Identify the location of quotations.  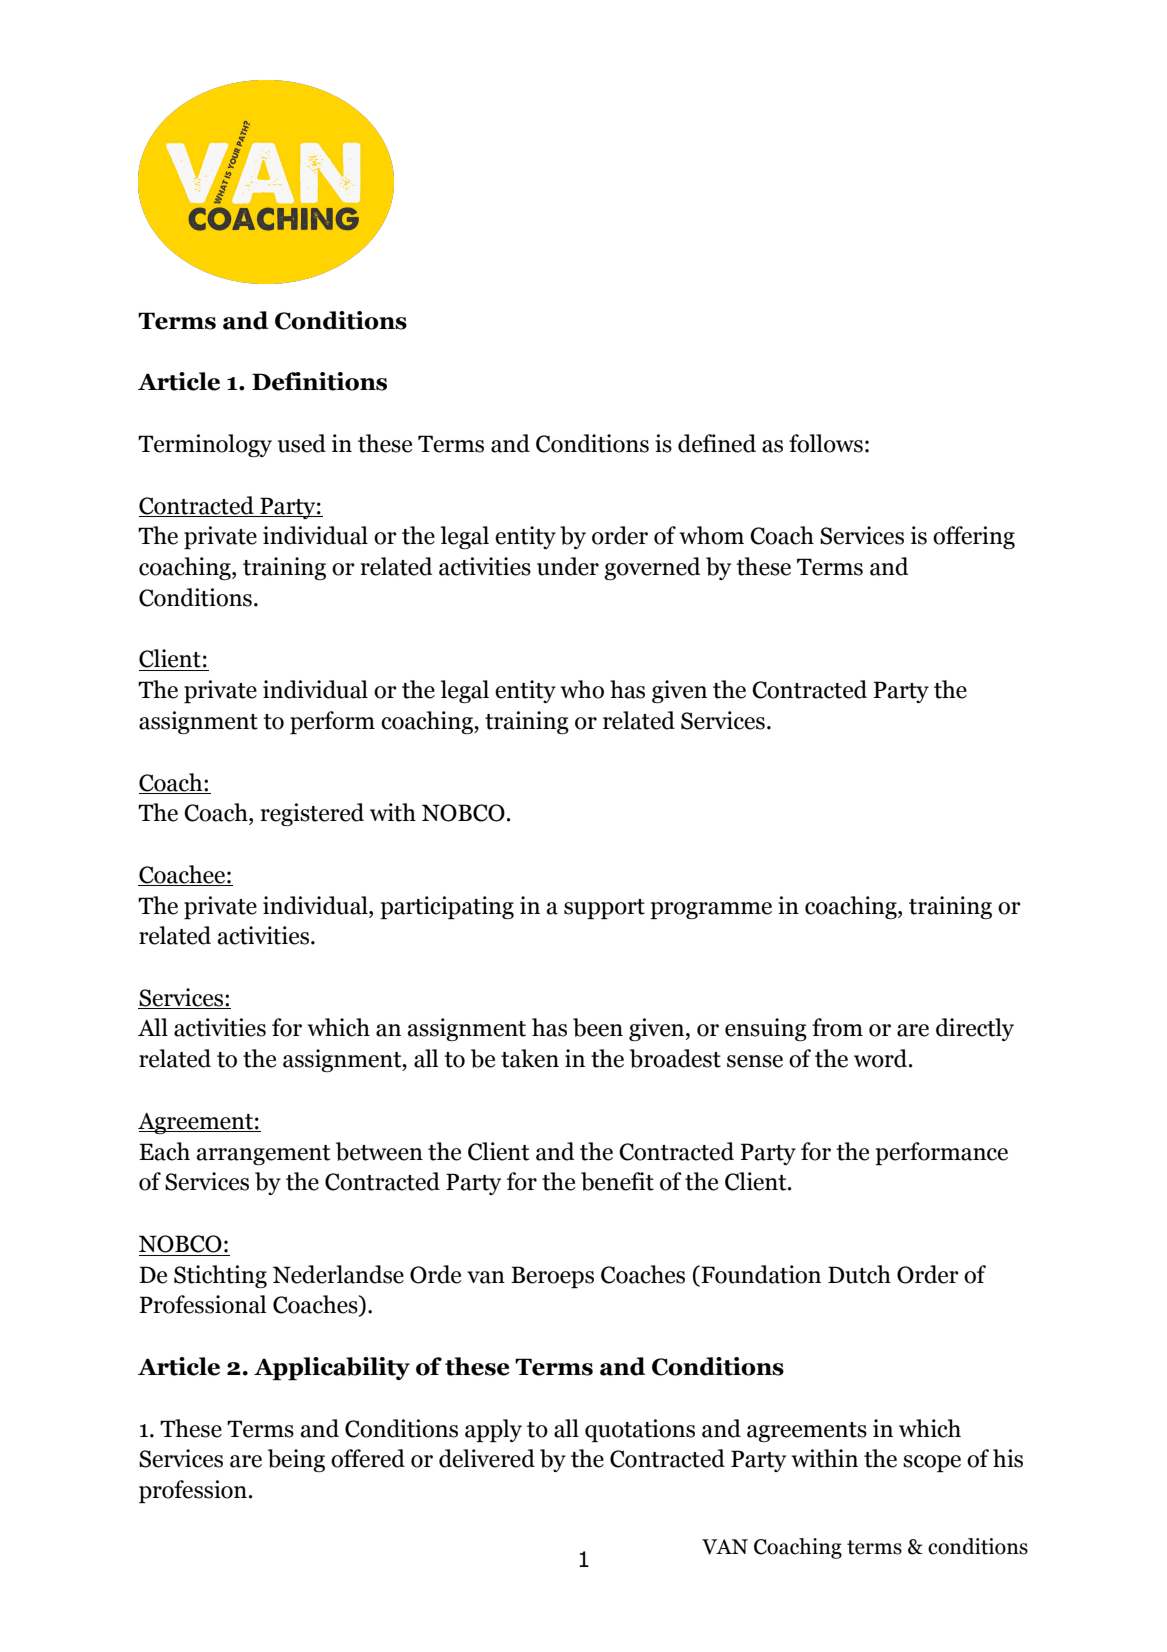
(640, 1430).
